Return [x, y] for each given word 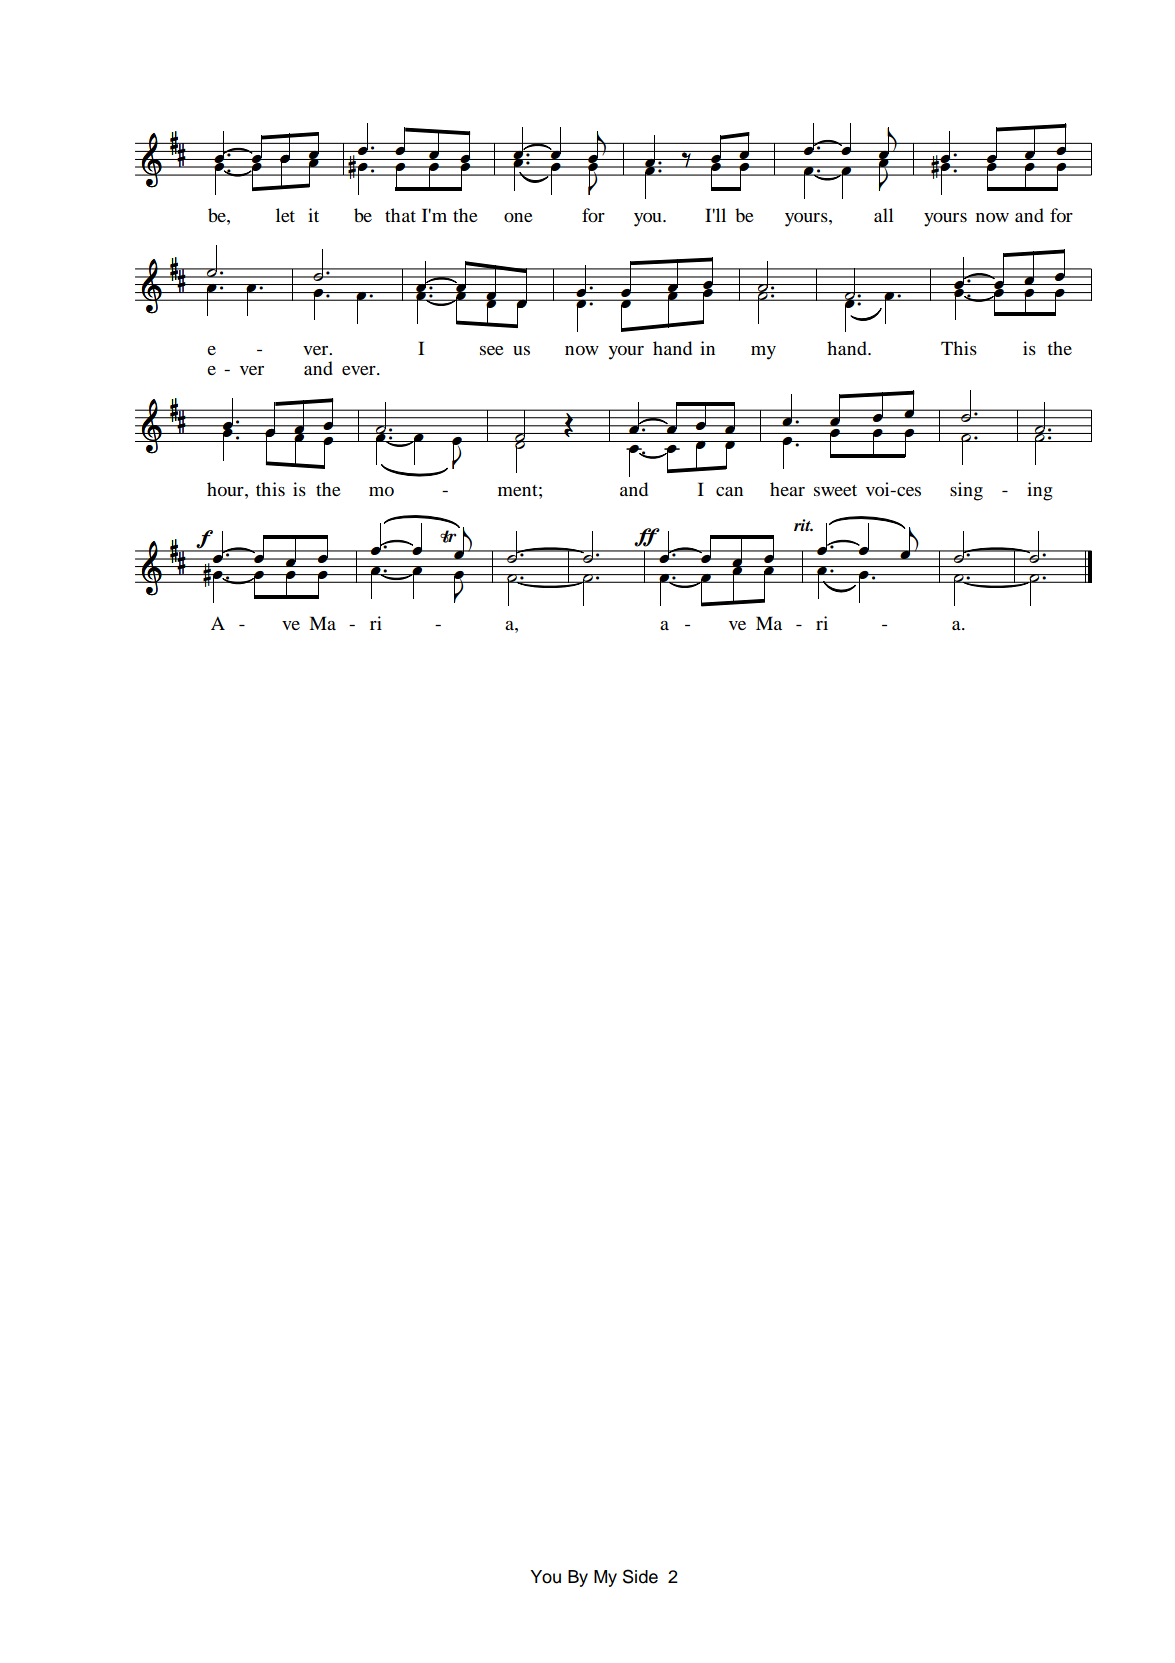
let [285, 215]
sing [966, 491]
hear [787, 489]
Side [640, 1576]
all [883, 215]
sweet [835, 490]
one [518, 217]
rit [803, 525]
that [400, 215]
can [729, 491]
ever [360, 370]
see [492, 350]
